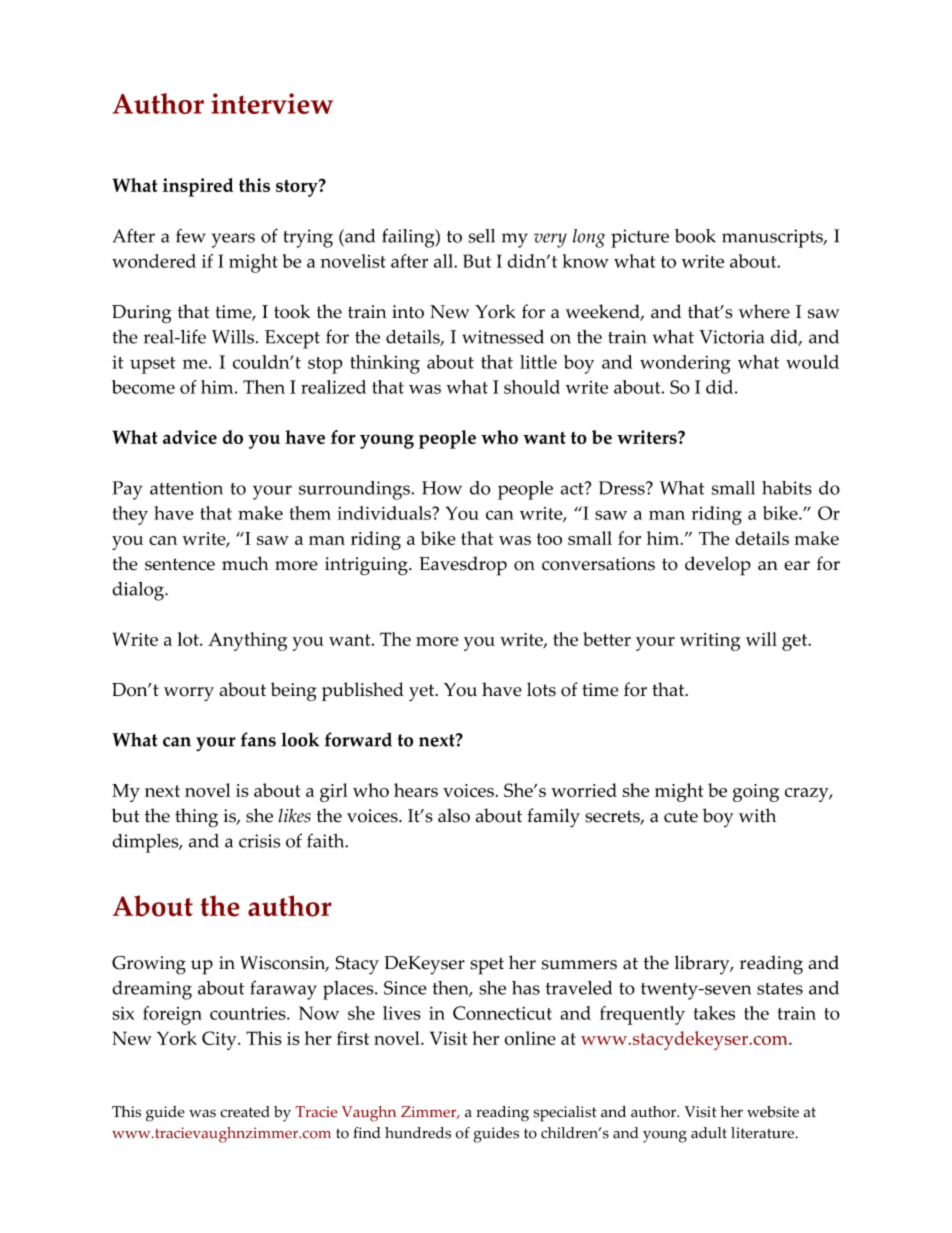  I want to click on writing, so click(710, 642).
